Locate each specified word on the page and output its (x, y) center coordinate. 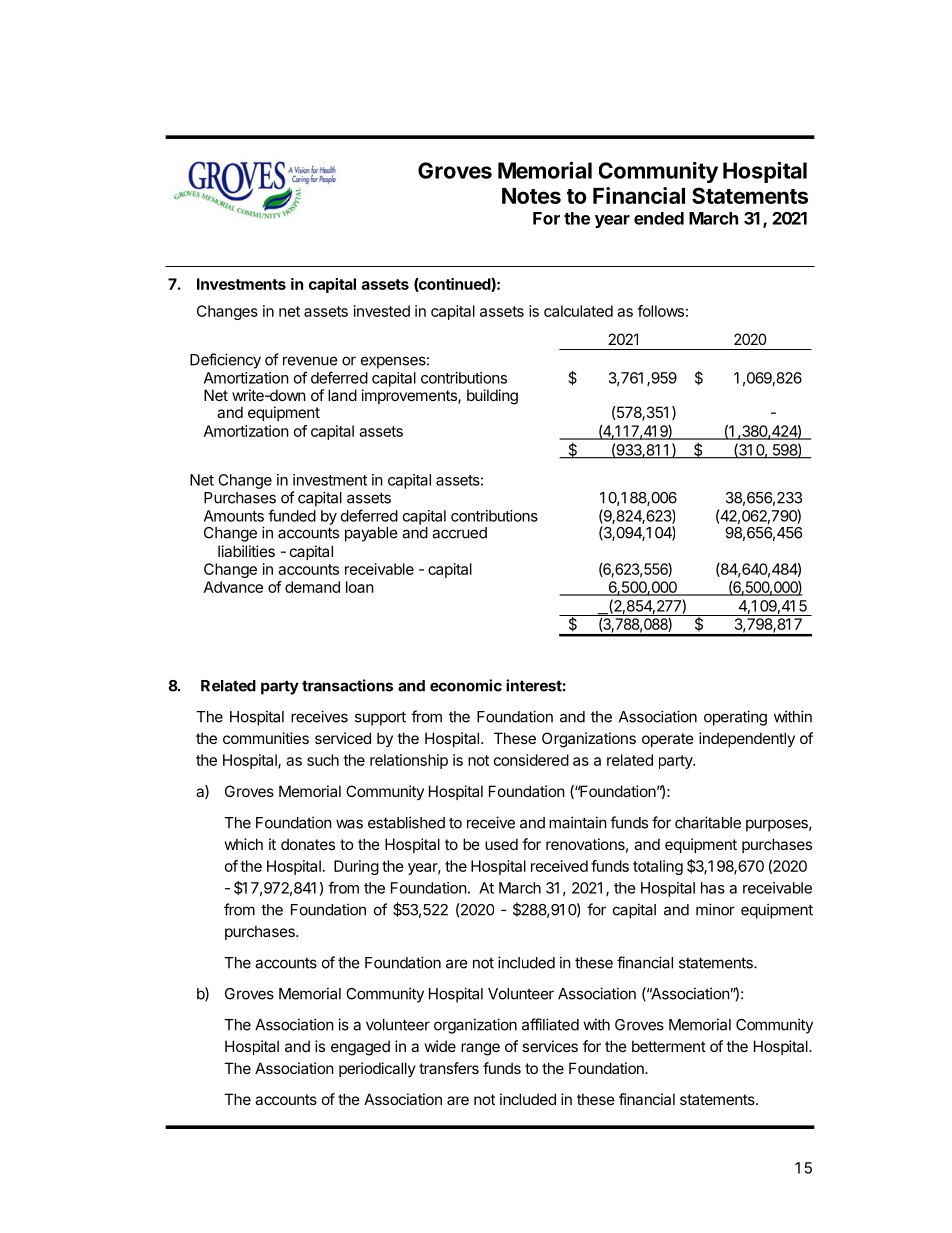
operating (735, 718)
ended (659, 218)
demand (312, 587)
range (480, 1049)
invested (382, 311)
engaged (360, 1048)
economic (466, 685)
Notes (531, 196)
